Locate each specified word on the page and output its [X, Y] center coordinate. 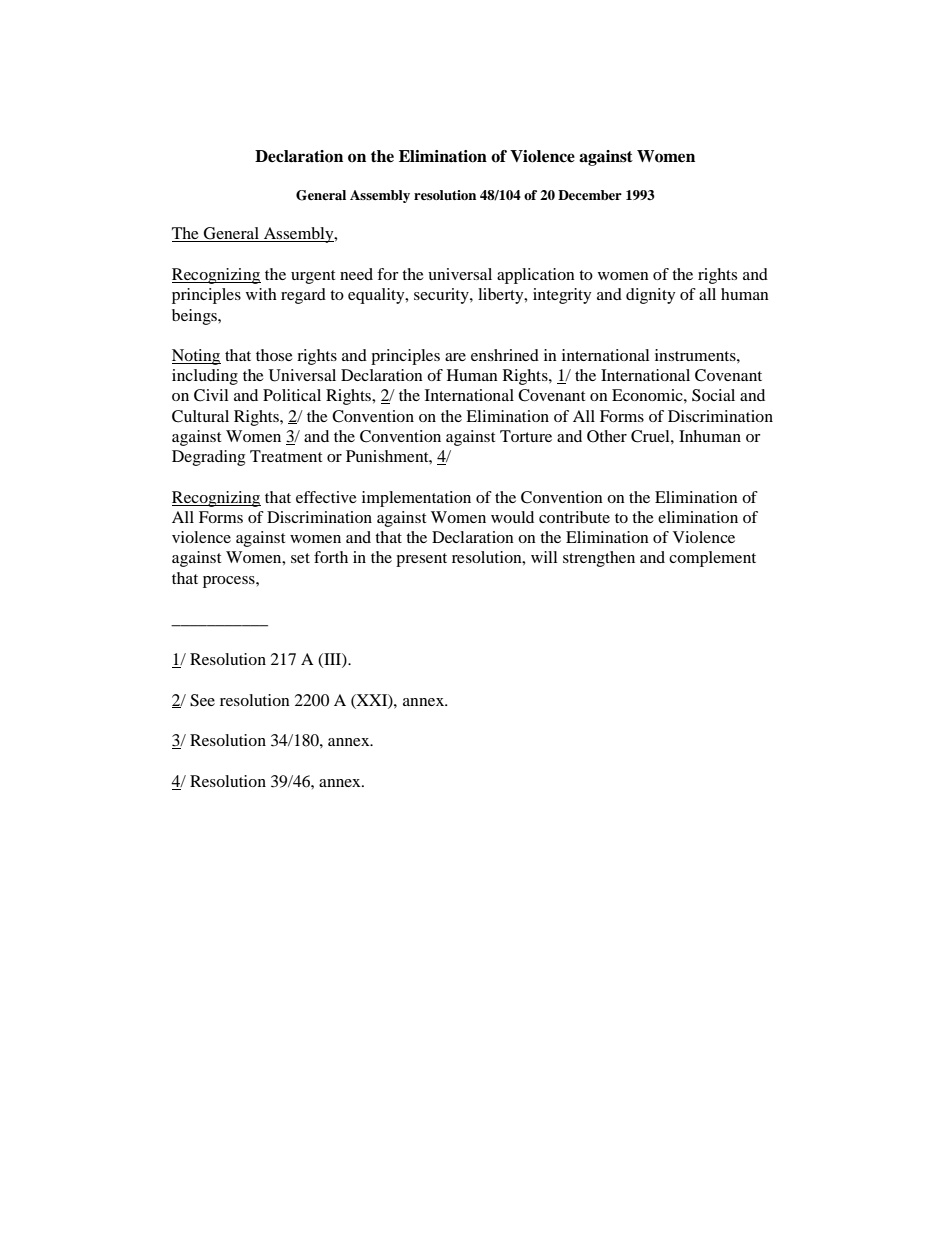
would [512, 517]
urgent [313, 277]
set [300, 558]
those [274, 355]
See [202, 700]
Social [713, 395]
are [455, 357]
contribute [574, 517]
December [590, 195]
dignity [650, 296]
